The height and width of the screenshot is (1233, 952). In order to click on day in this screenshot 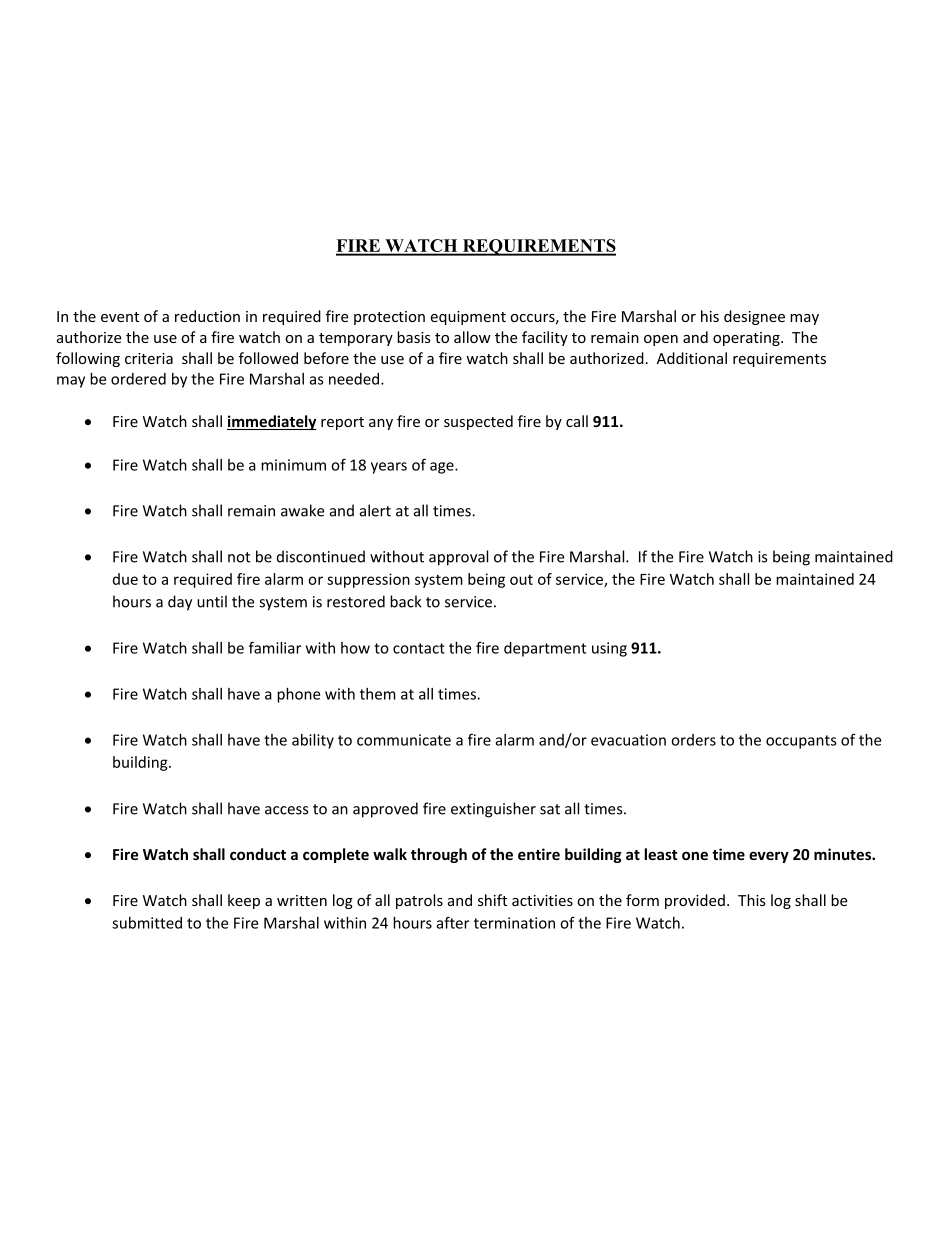, I will do `click(180, 603)`.
